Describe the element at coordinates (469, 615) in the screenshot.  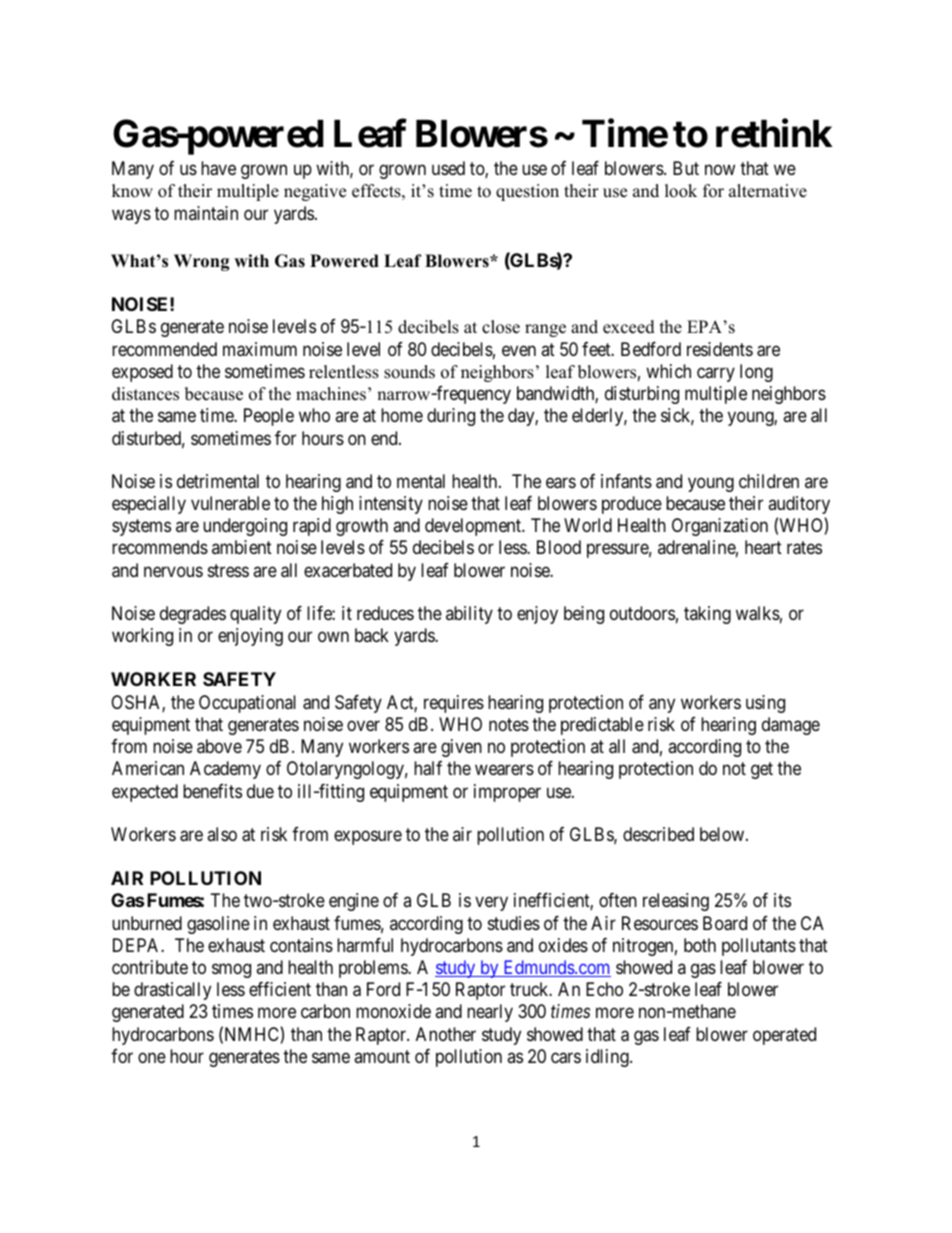
I see `ability` at that location.
